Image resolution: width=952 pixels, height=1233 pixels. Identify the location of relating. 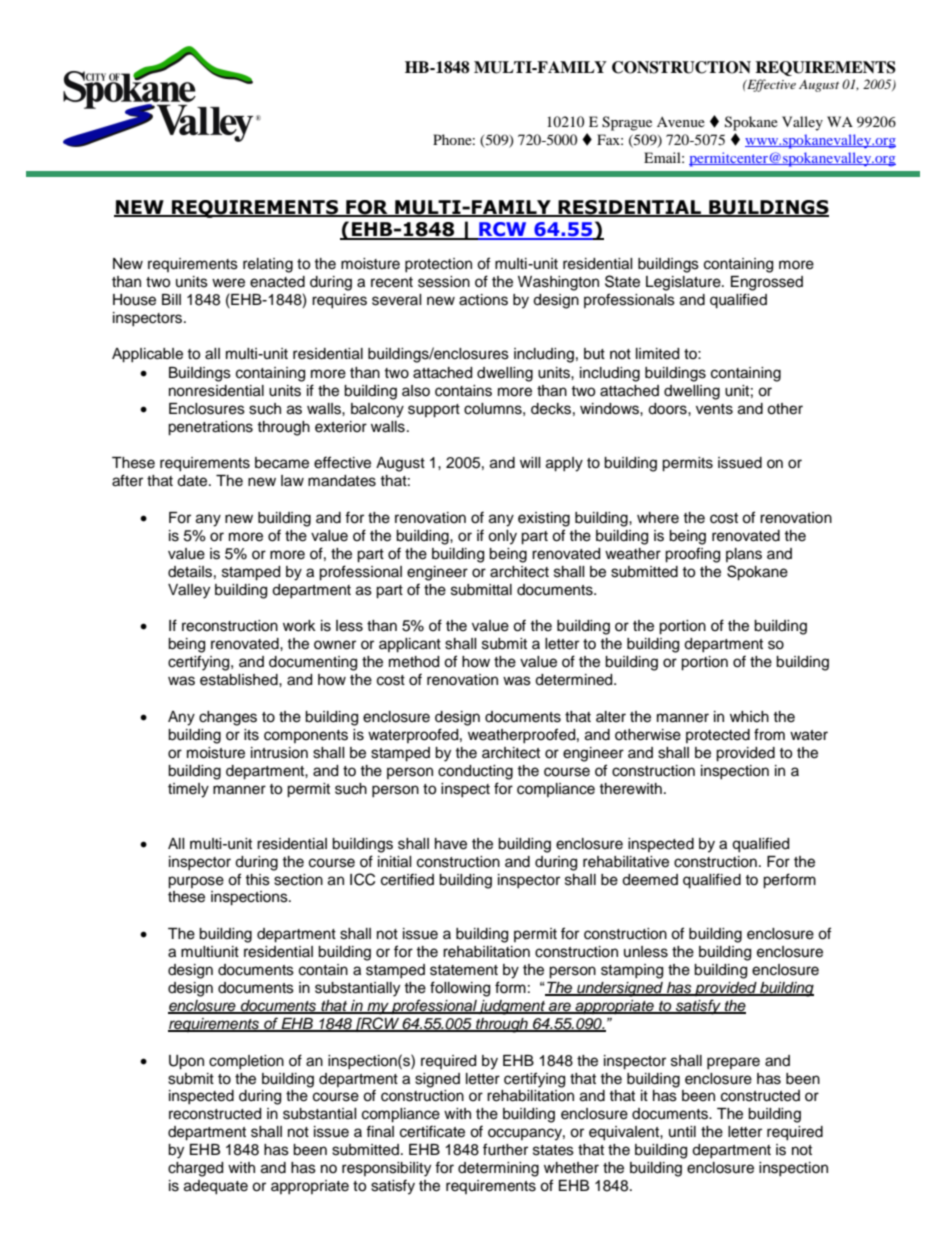
(268, 265).
